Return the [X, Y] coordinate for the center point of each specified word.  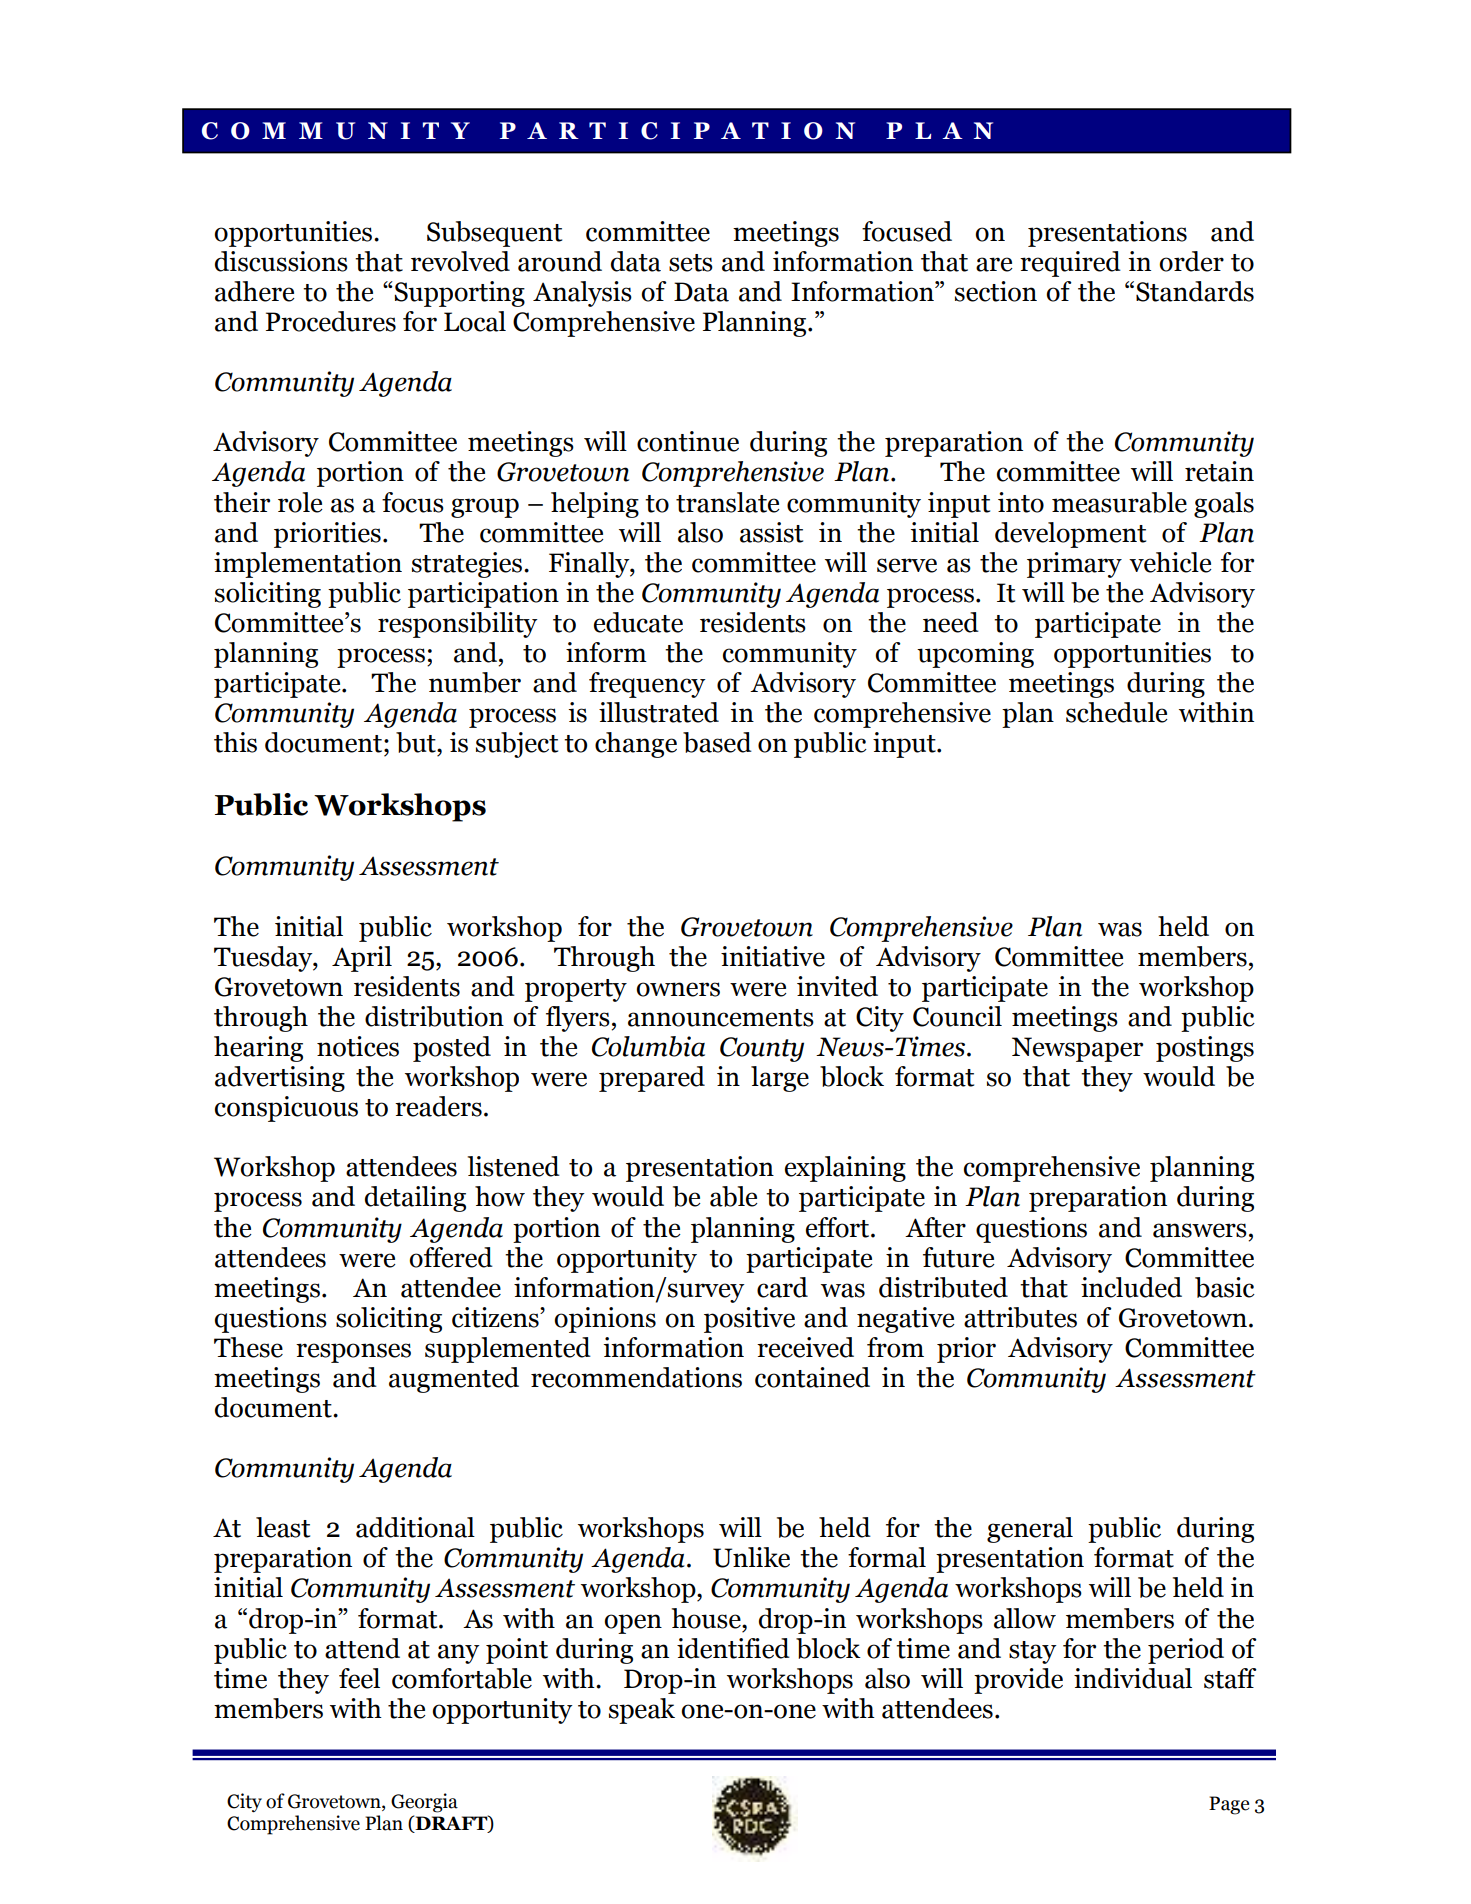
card [782, 1287]
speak [642, 1711]
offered [451, 1257]
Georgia [424, 1803]
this [235, 742]
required [1070, 264]
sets [691, 263]
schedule [1117, 712]
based [717, 742]
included [1131, 1287]
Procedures [331, 321]
